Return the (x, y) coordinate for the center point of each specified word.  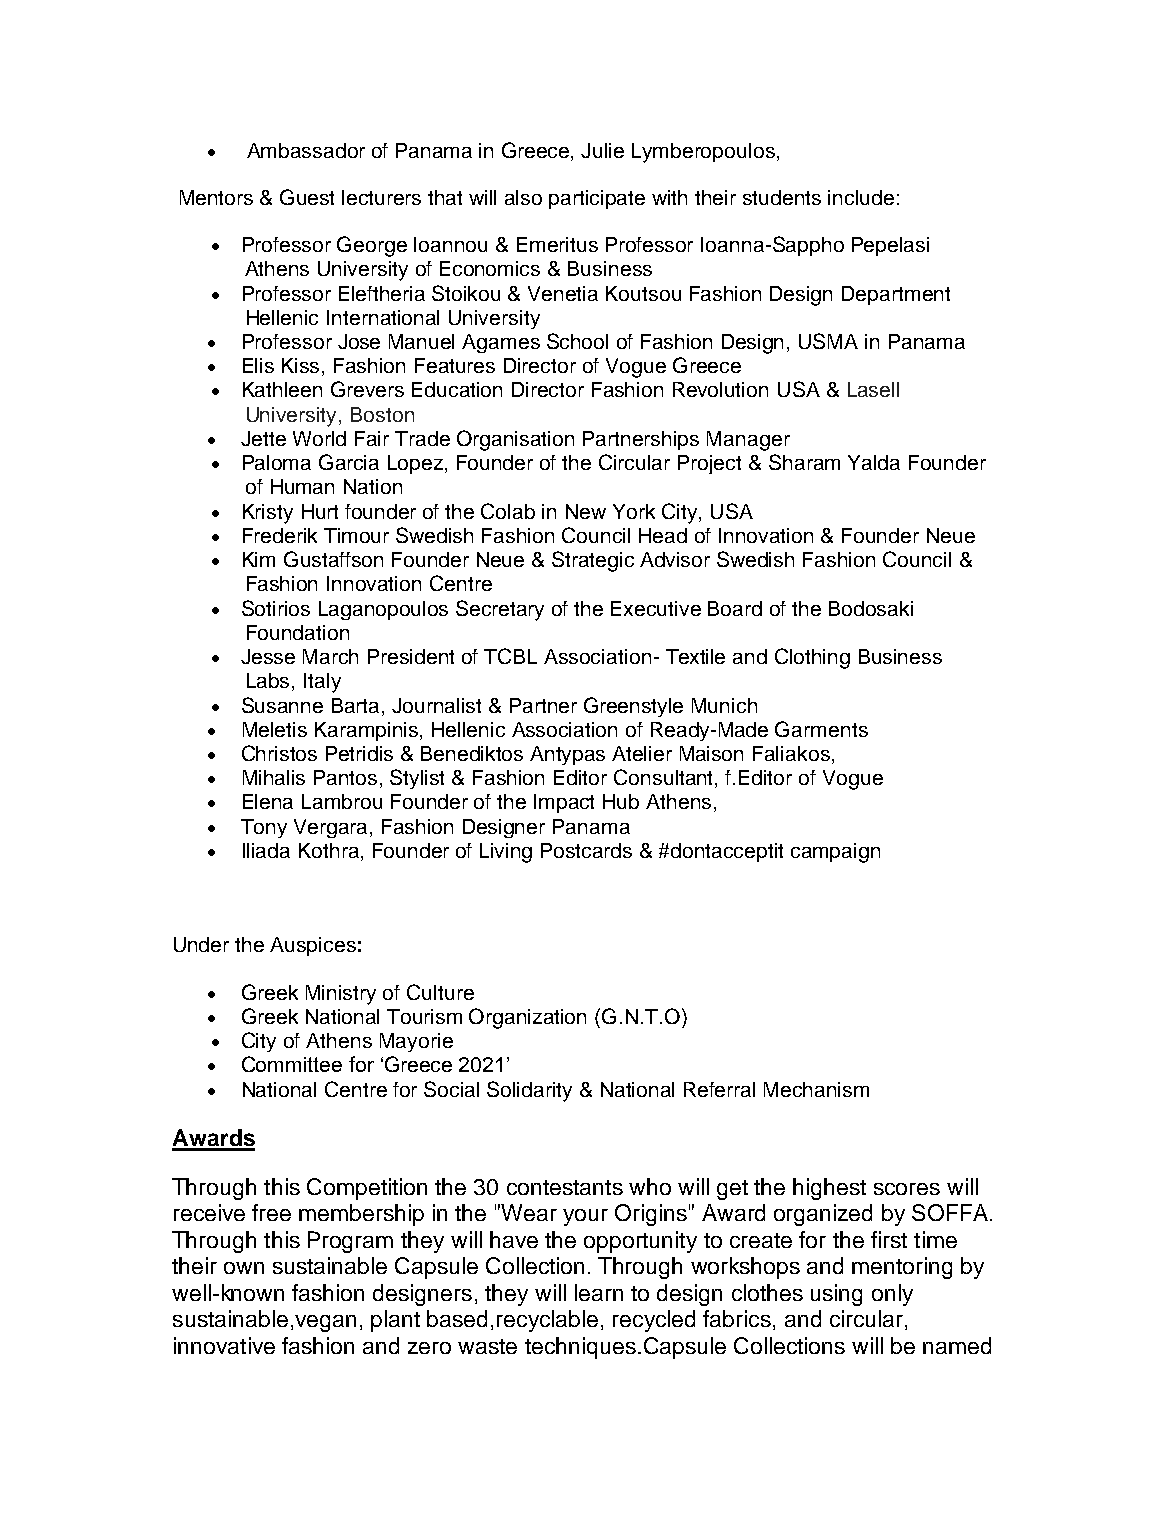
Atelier (642, 753)
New (586, 511)
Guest (307, 197)
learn (599, 1292)
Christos (279, 753)
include (861, 197)
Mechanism (816, 1089)
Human (302, 486)
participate (597, 199)
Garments (821, 729)
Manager (748, 441)
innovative (224, 1345)
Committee (292, 1064)
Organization (527, 1018)
